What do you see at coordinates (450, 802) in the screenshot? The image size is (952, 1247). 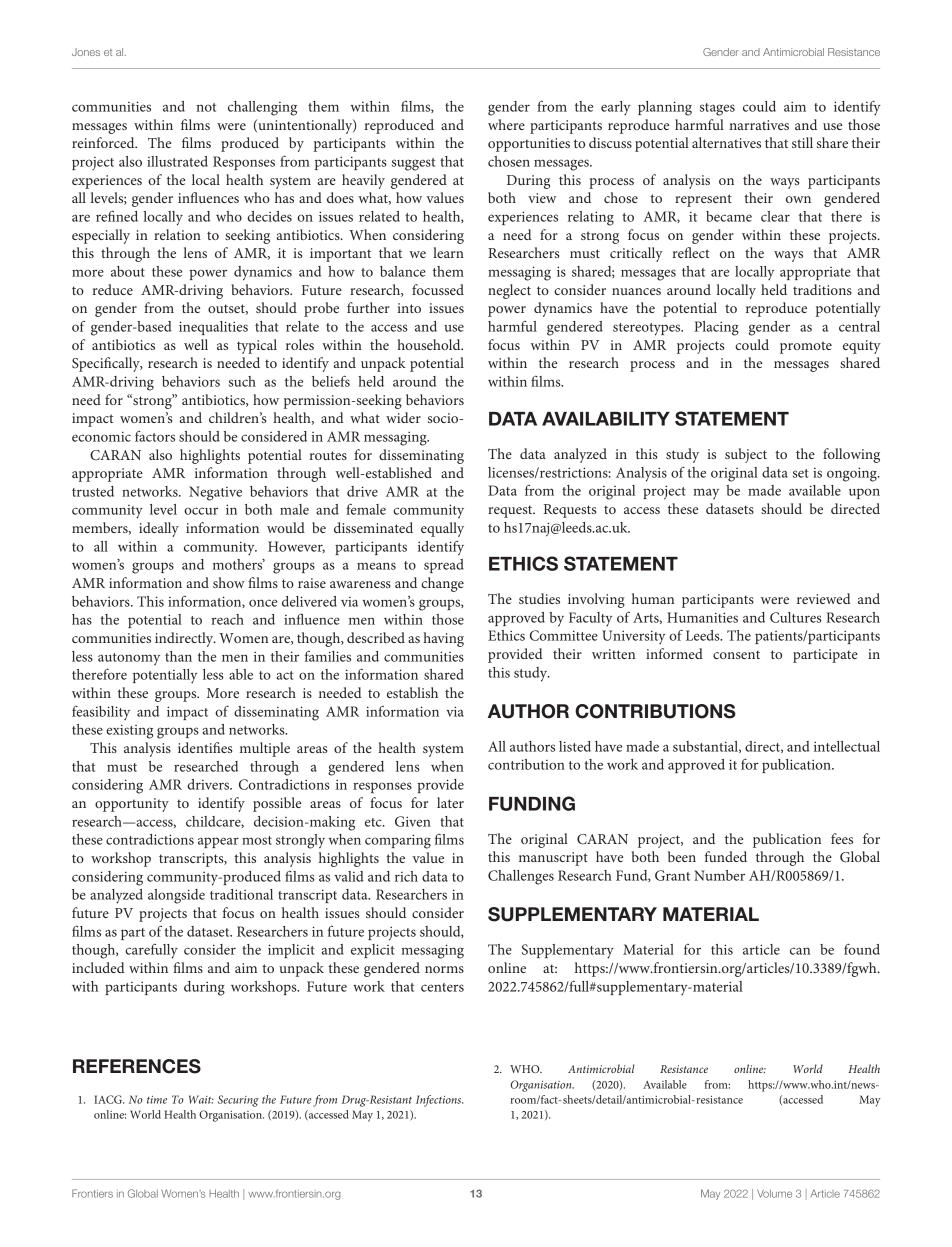 I see `later` at bounding box center [450, 802].
